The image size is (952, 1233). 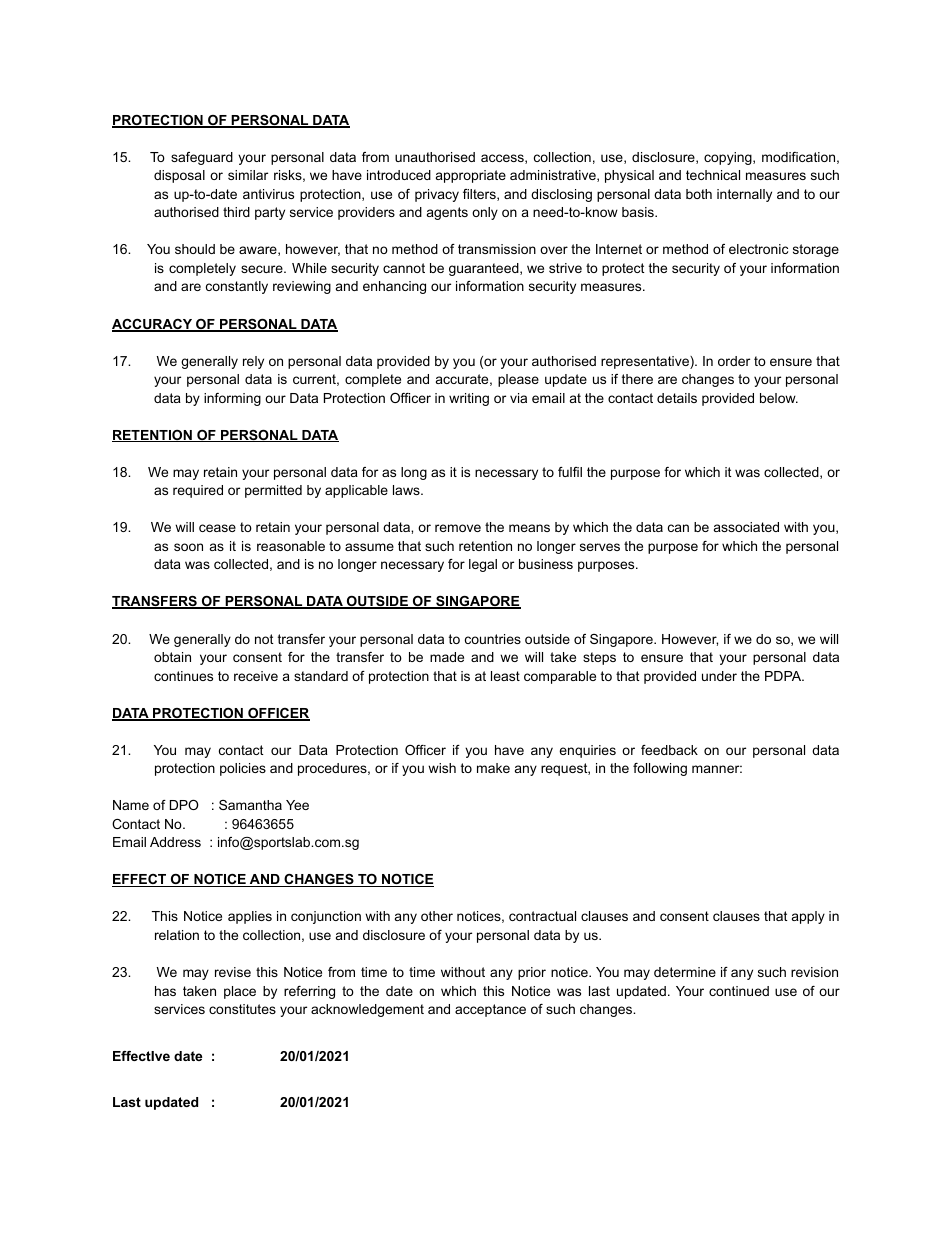 What do you see at coordinates (471, 176) in the screenshot?
I see `appropriate` at bounding box center [471, 176].
